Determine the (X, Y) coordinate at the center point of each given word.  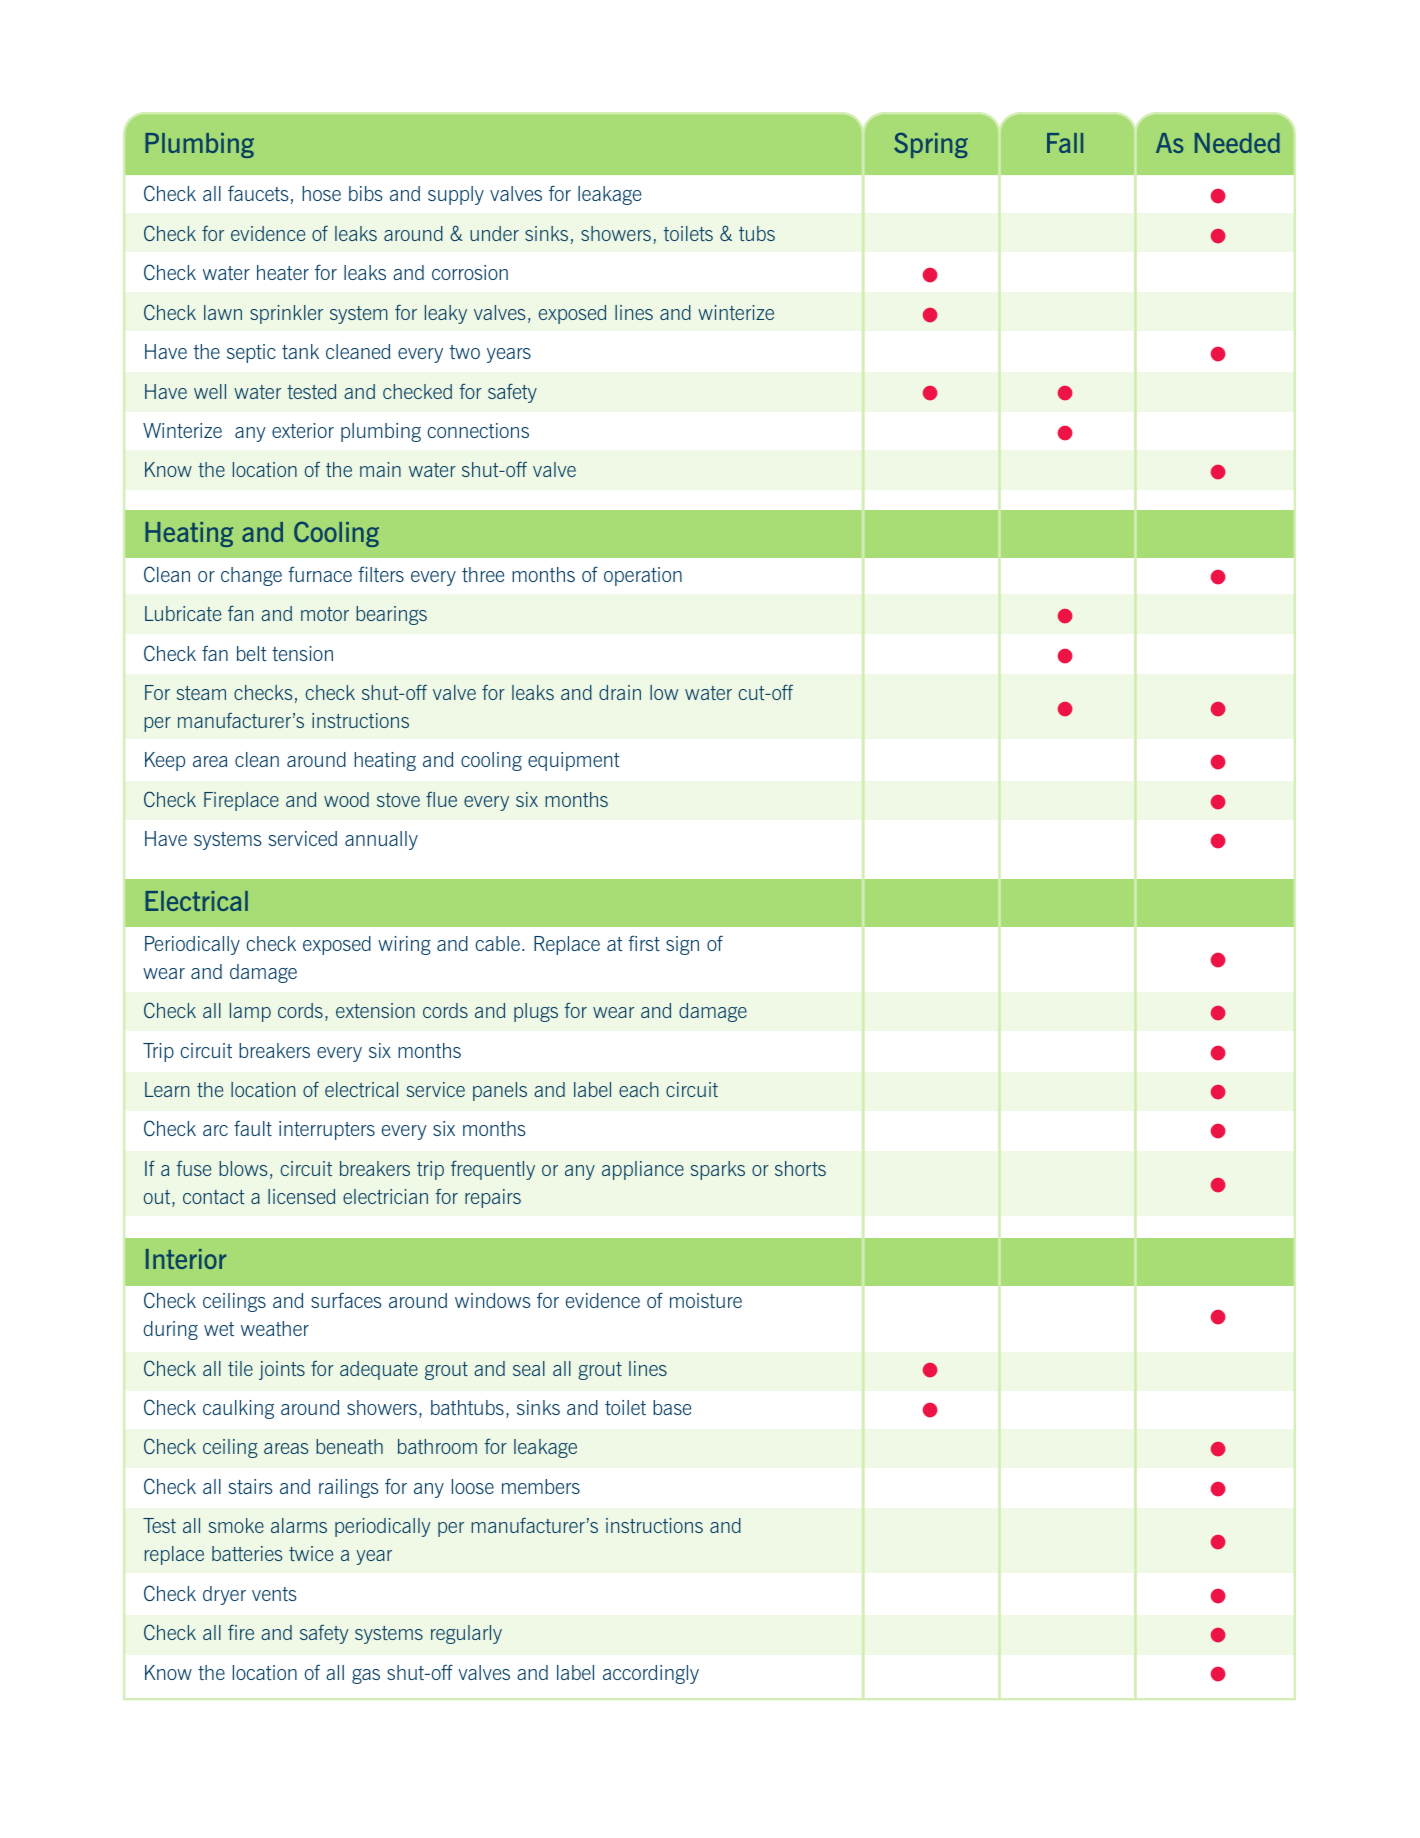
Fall (1065, 143)
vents (274, 1594)
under (494, 233)
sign (682, 945)
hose (321, 193)
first (644, 943)
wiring (404, 945)
